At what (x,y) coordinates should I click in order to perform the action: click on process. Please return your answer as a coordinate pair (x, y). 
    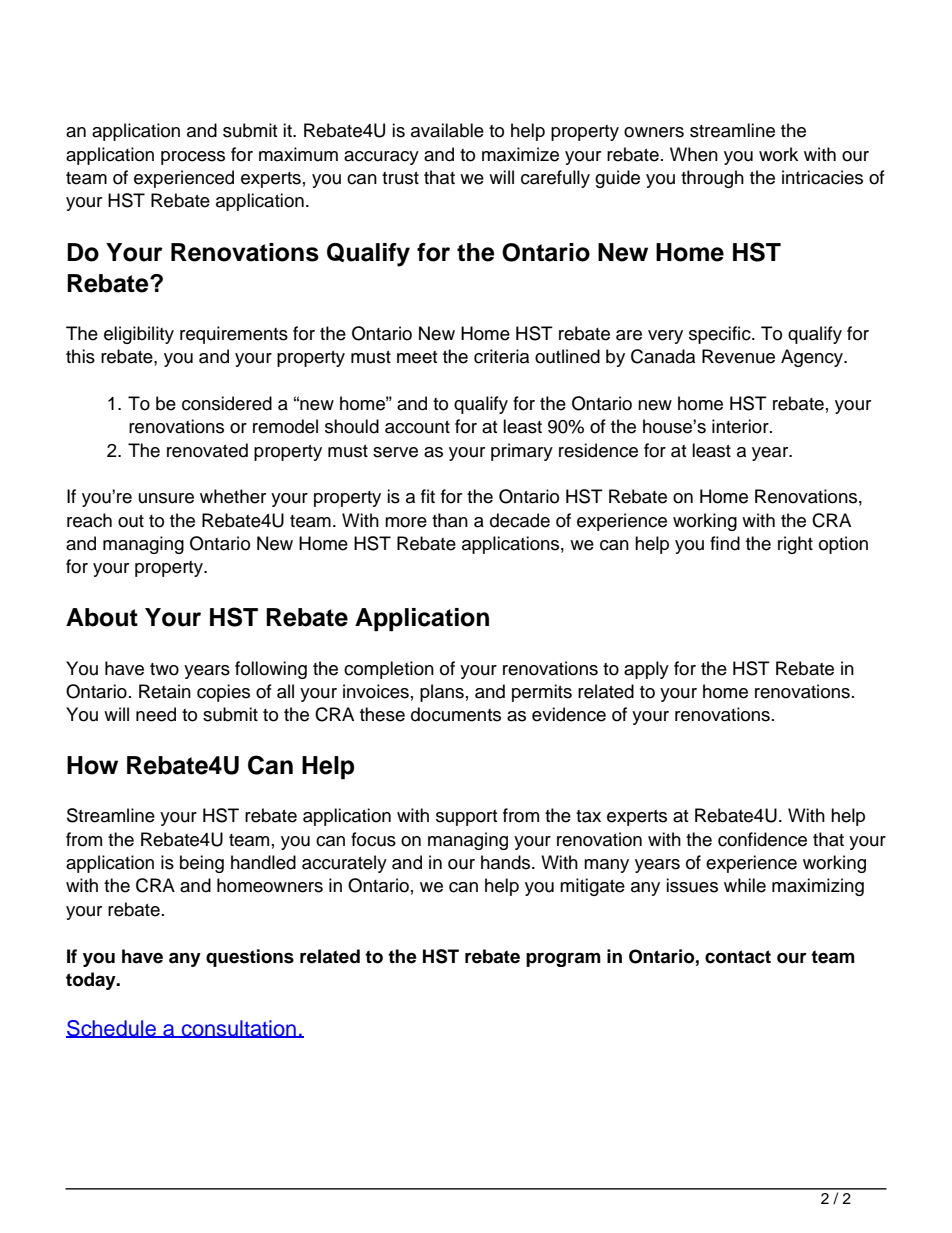
    Looking at the image, I should click on (193, 158).
